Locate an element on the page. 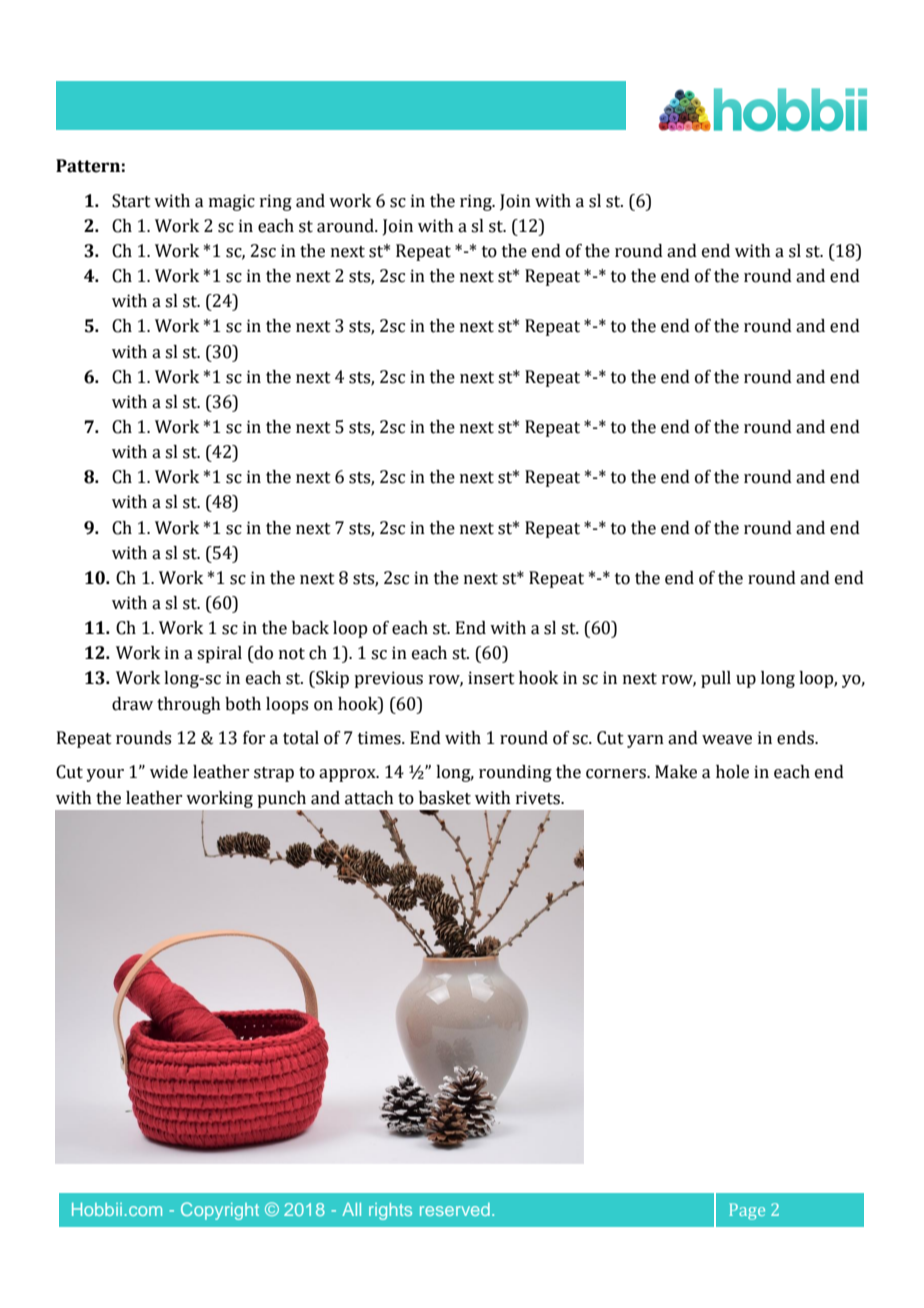 Image resolution: width=924 pixels, height=1308 pixels. Start is located at coordinates (131, 201).
